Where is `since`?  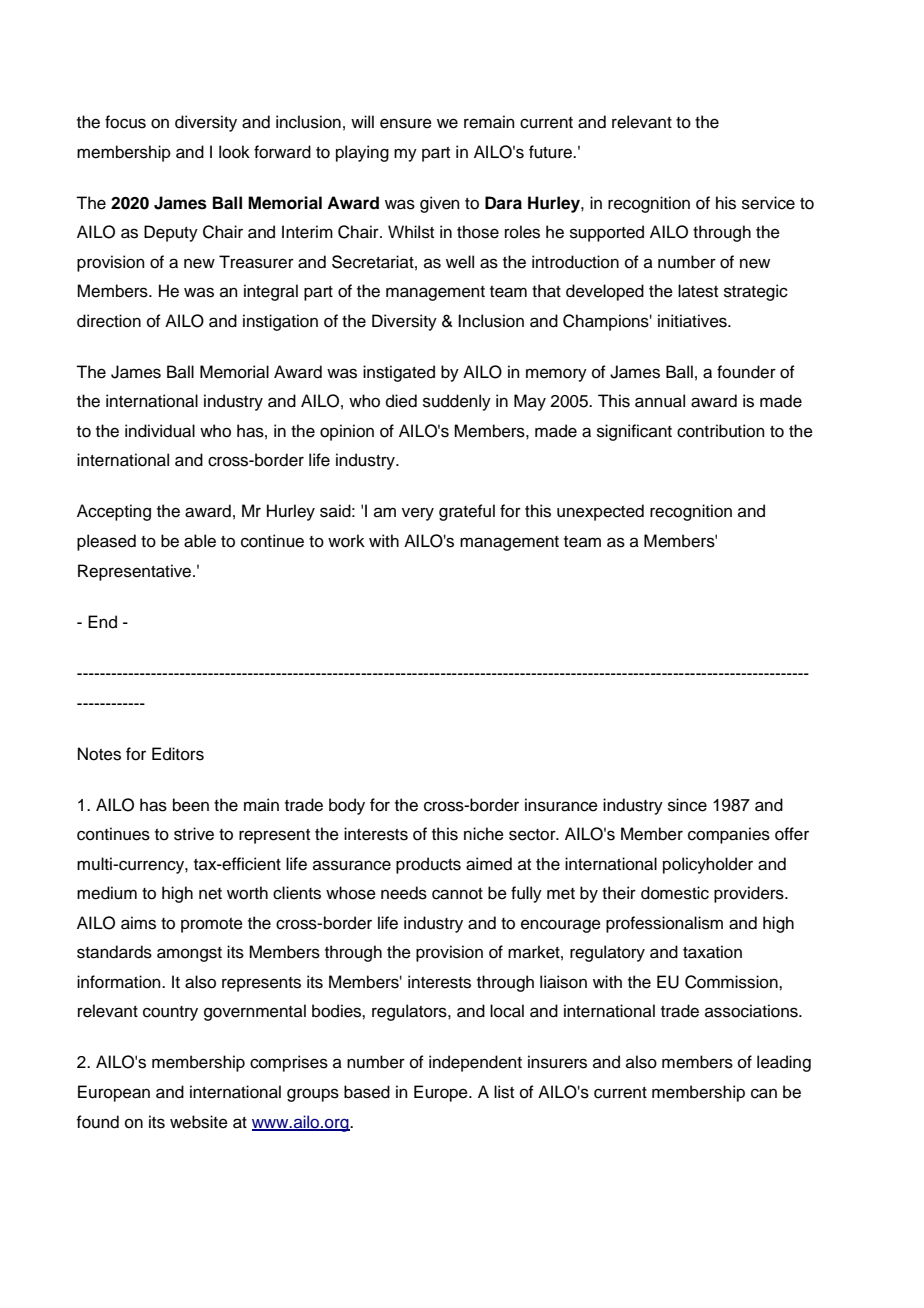
since is located at coordinates (687, 805).
